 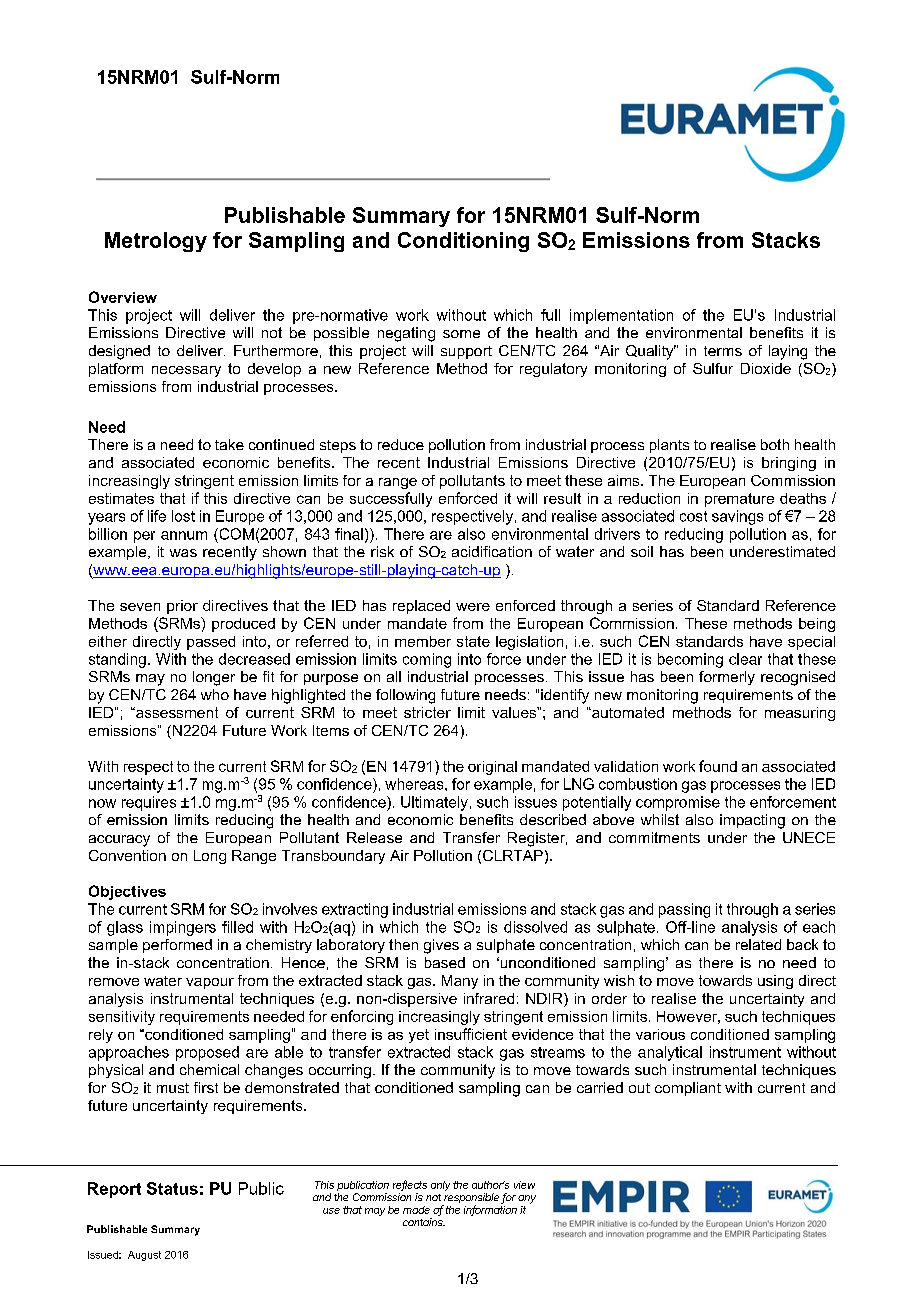 What do you see at coordinates (172, 1188) in the screenshot?
I see `Status` at bounding box center [172, 1188].
